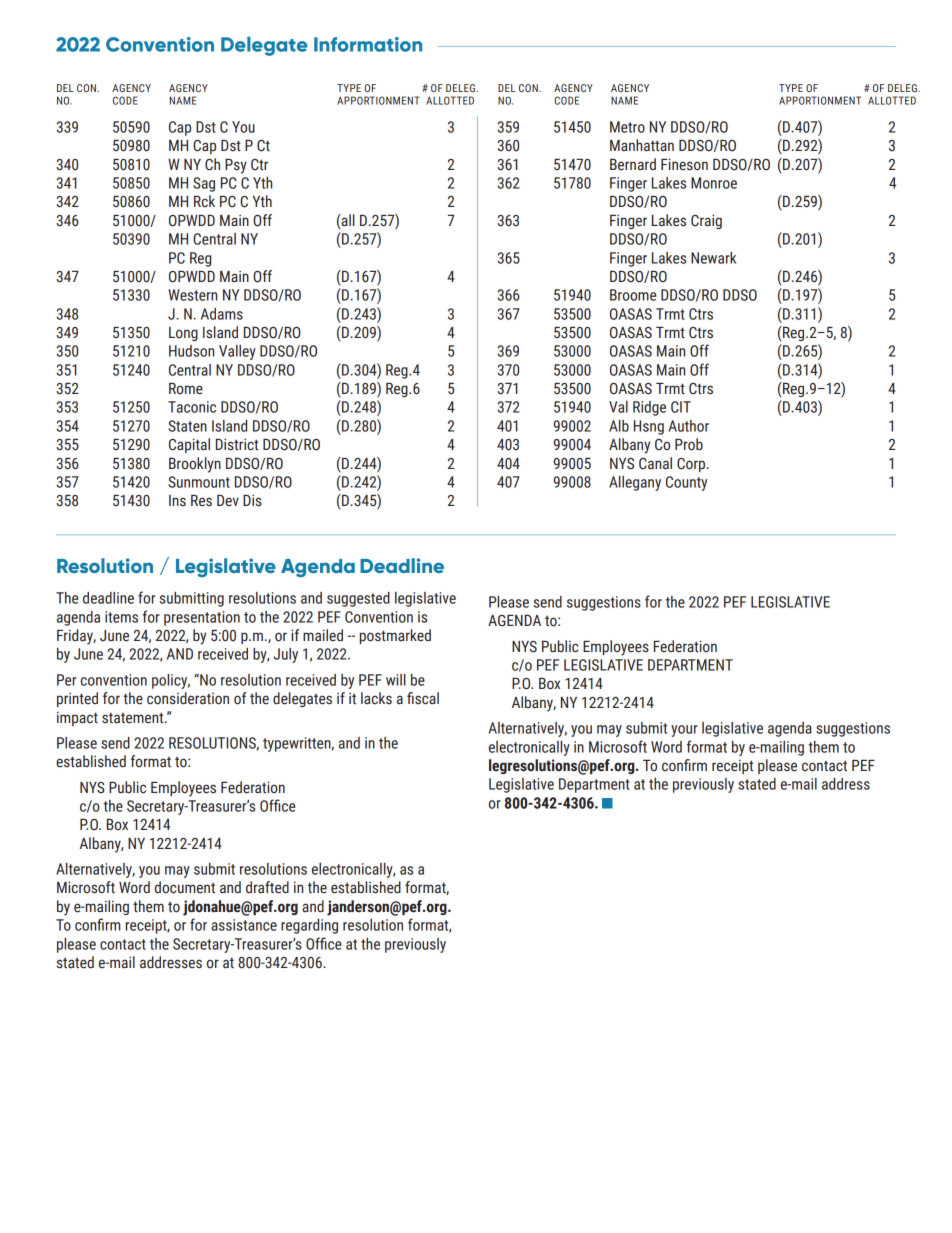 The width and height of the screenshot is (952, 1233). I want to click on lacks, so click(376, 698).
